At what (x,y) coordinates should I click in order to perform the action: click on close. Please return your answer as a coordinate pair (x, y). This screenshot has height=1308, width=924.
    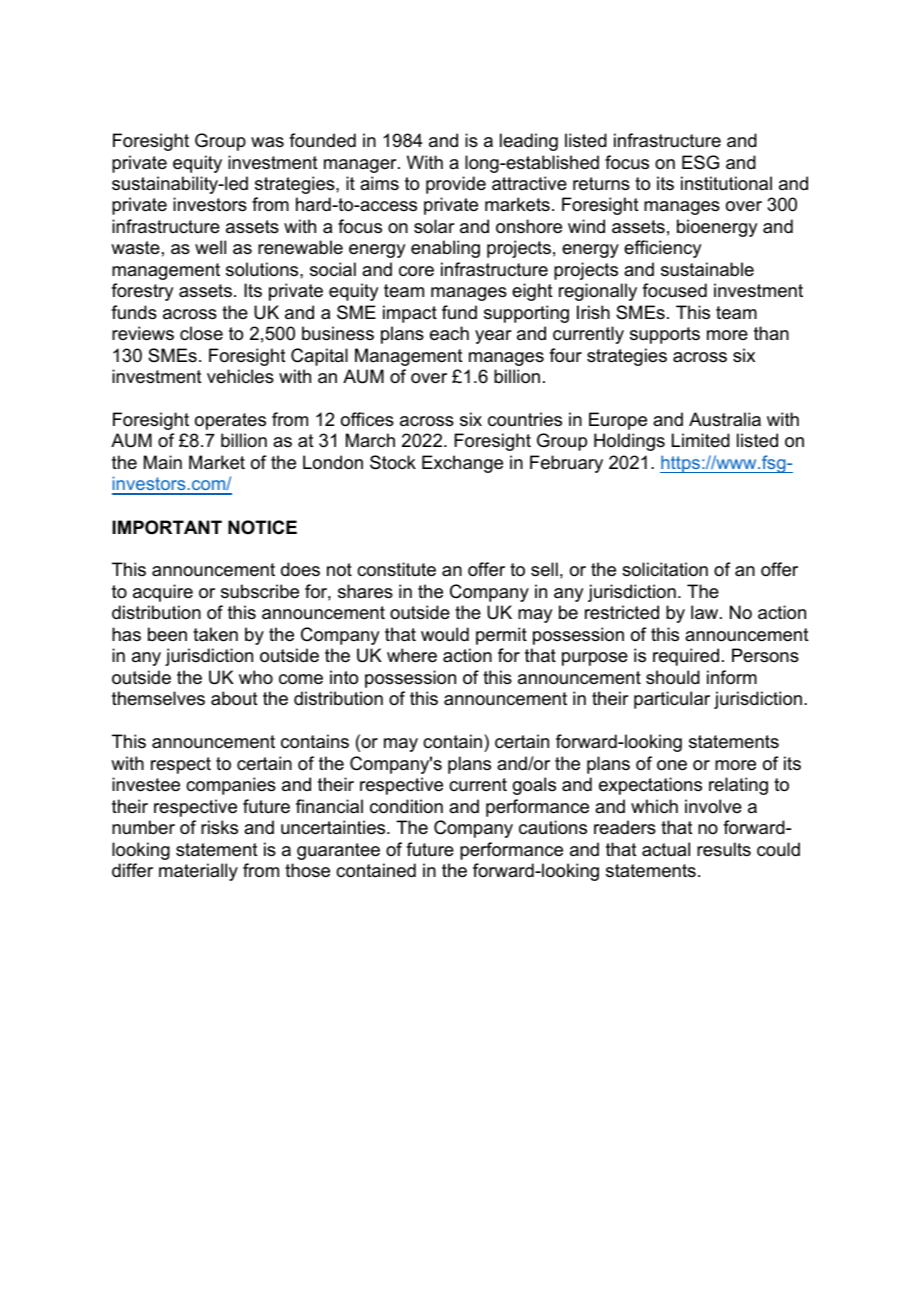
    Looking at the image, I should click on (201, 333).
